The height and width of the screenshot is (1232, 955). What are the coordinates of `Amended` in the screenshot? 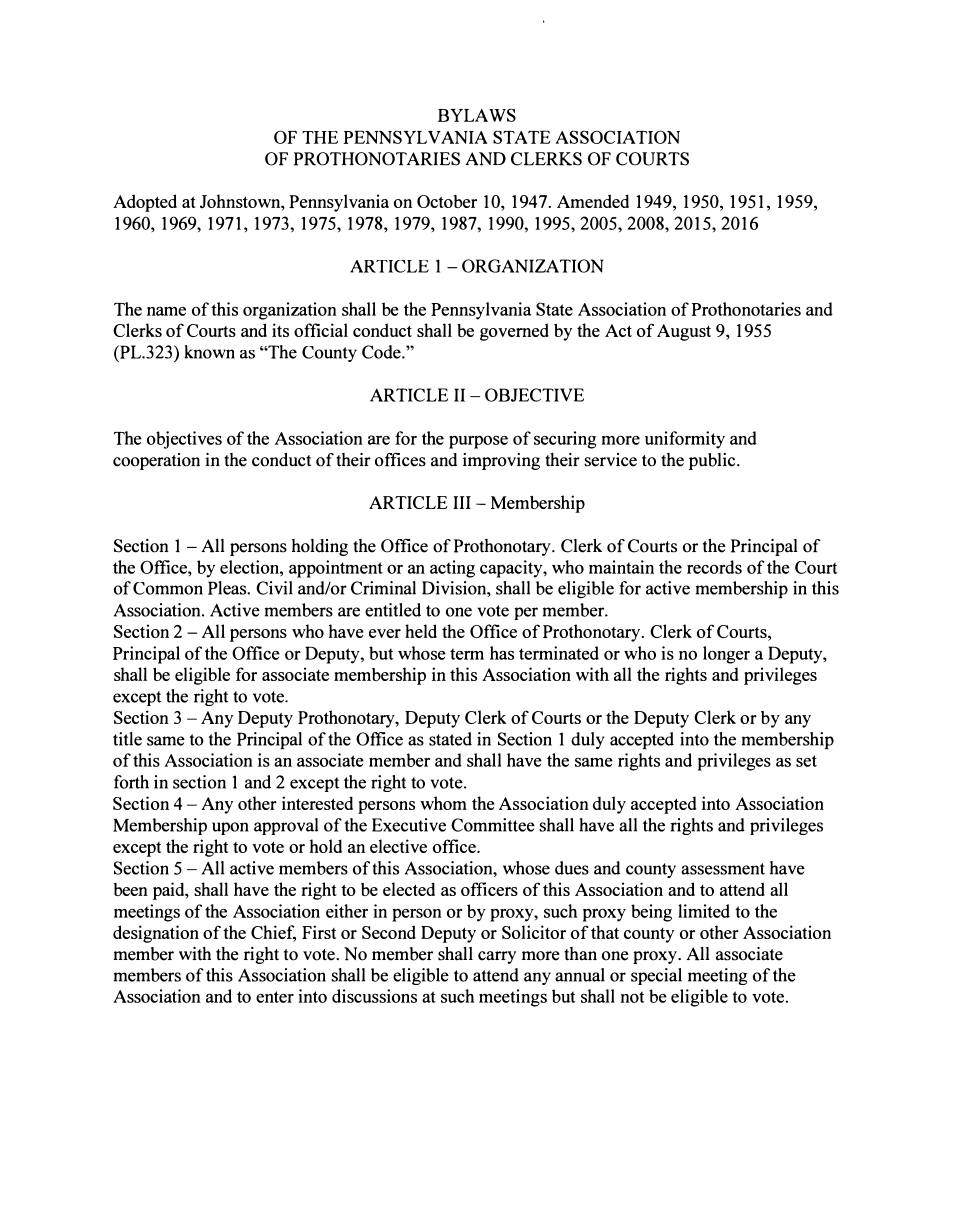 It's located at (593, 201).
